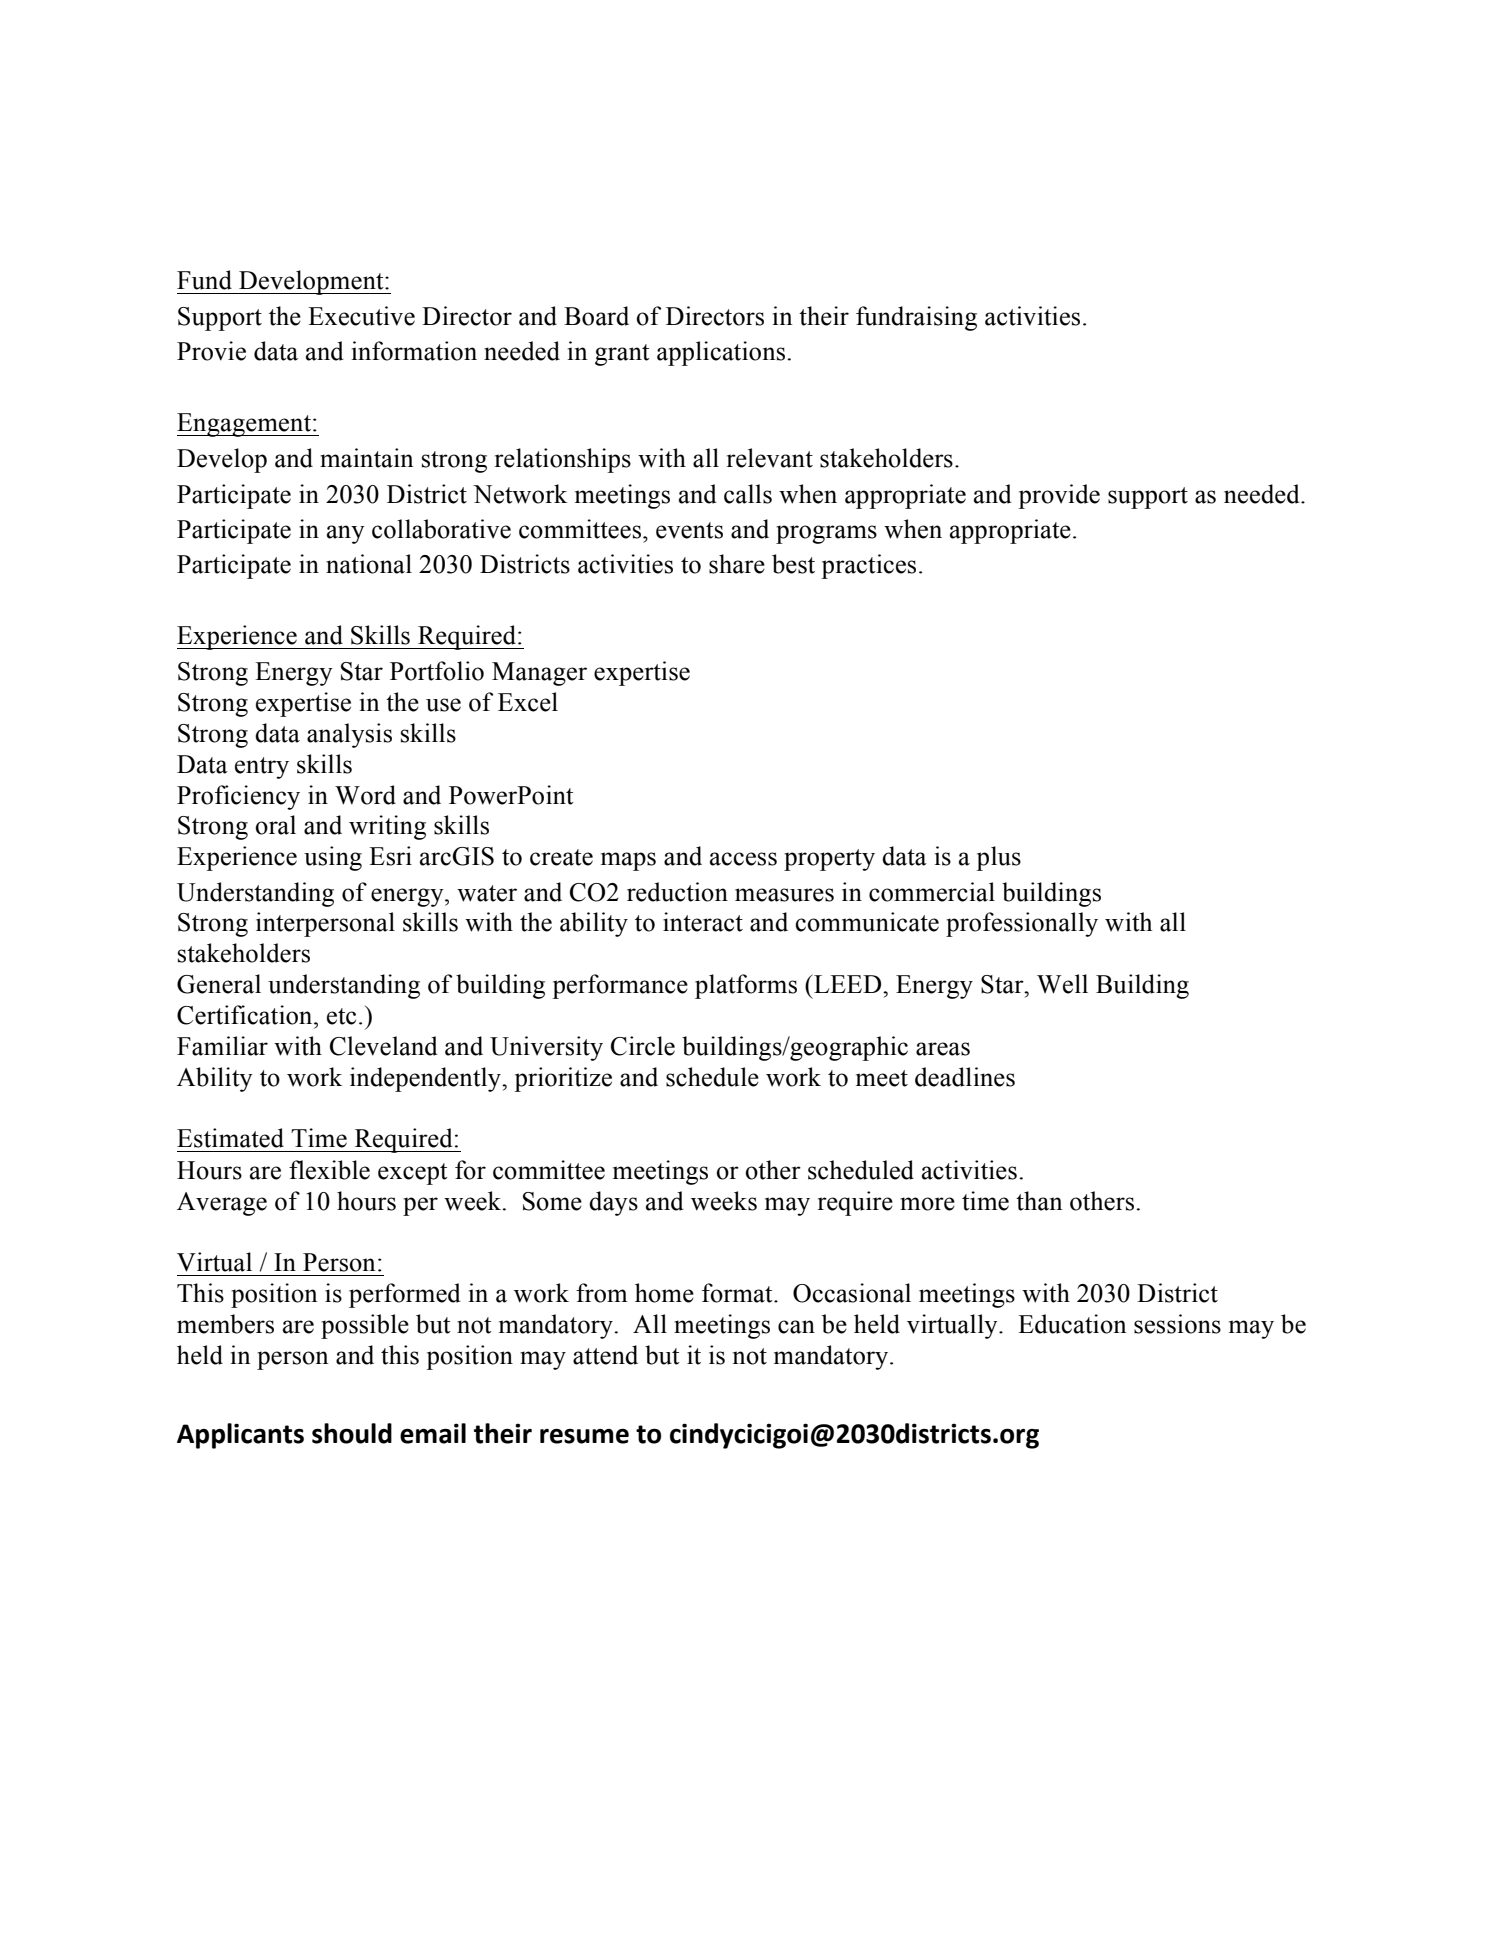 The width and height of the screenshot is (1494, 1933). What do you see at coordinates (677, 892) in the screenshot?
I see `reduction` at bounding box center [677, 892].
